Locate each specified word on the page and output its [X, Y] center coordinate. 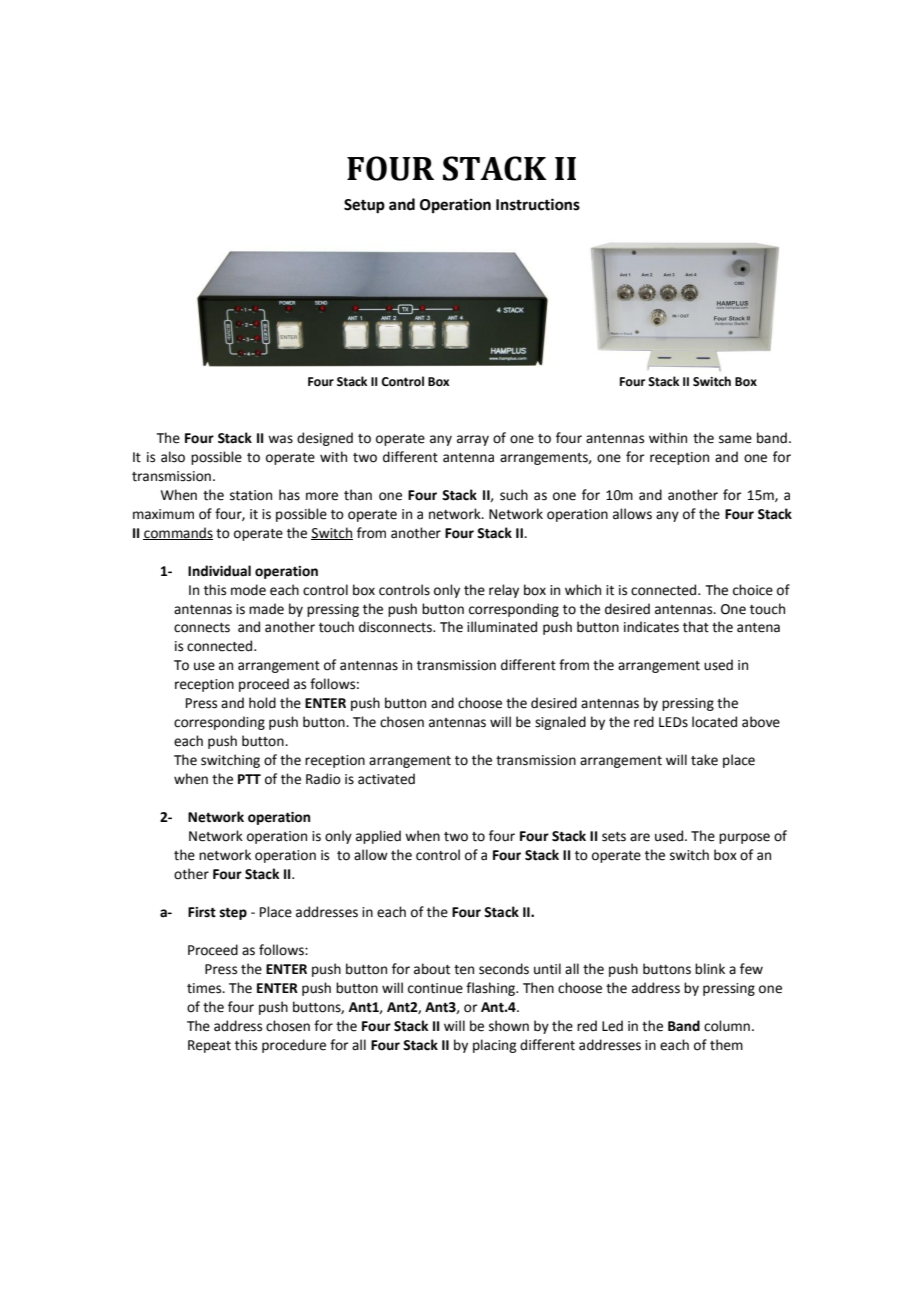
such [514, 495]
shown [509, 1026]
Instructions [538, 204]
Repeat [209, 1046]
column [727, 1026]
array [473, 440]
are [640, 837]
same [735, 439]
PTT [249, 779]
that [696, 627]
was [280, 439]
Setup [364, 206]
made [266, 609]
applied [378, 837]
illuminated [502, 627]
